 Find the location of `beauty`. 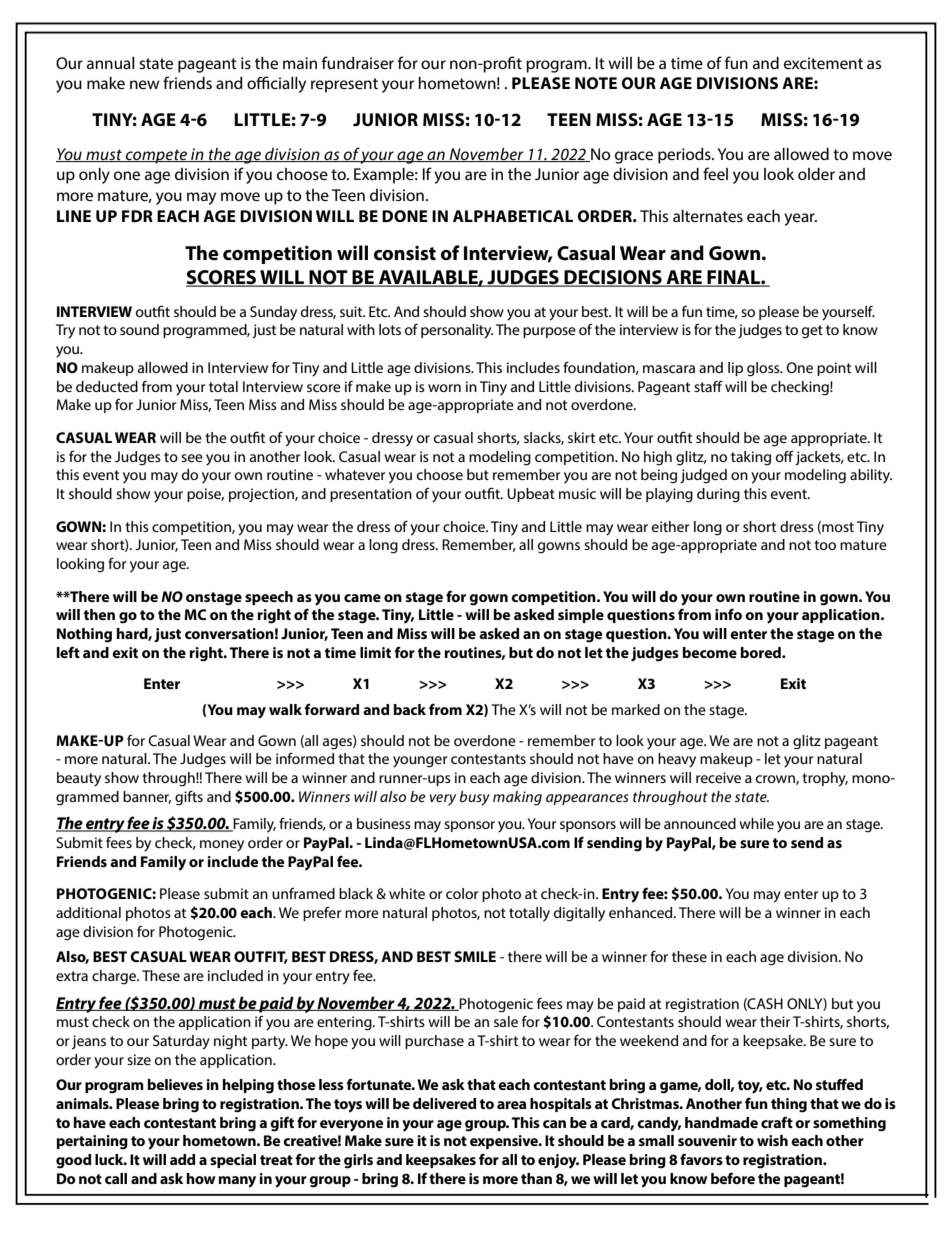

beauty is located at coordinates (79, 779).
